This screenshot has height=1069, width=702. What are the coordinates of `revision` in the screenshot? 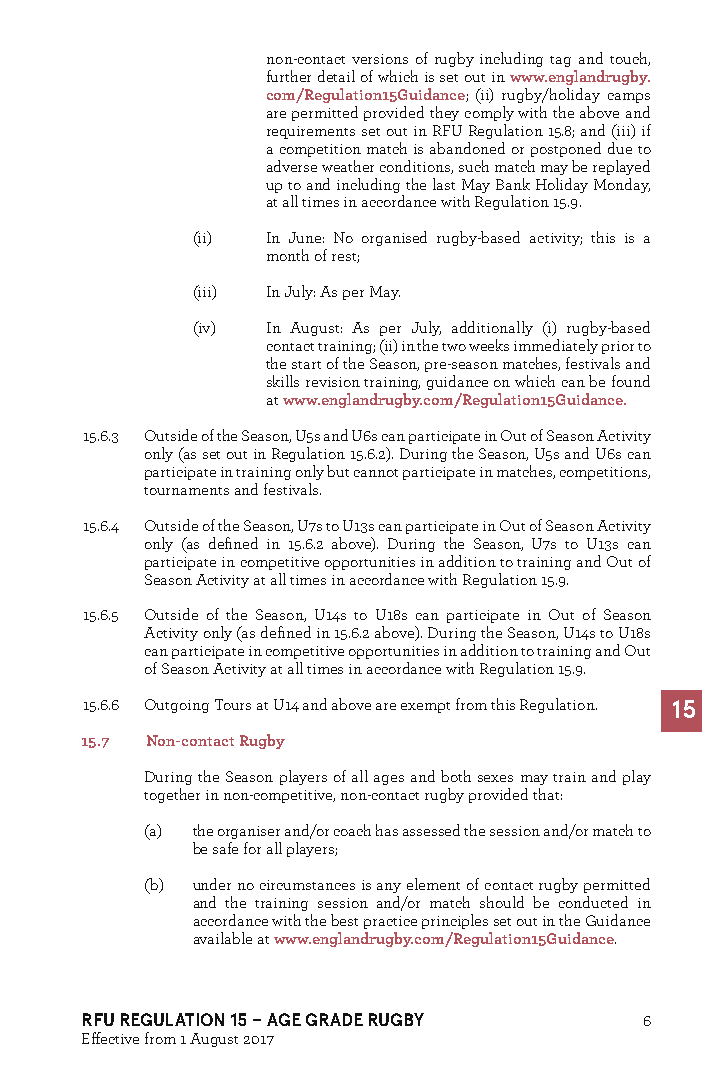 It's located at (333, 382).
